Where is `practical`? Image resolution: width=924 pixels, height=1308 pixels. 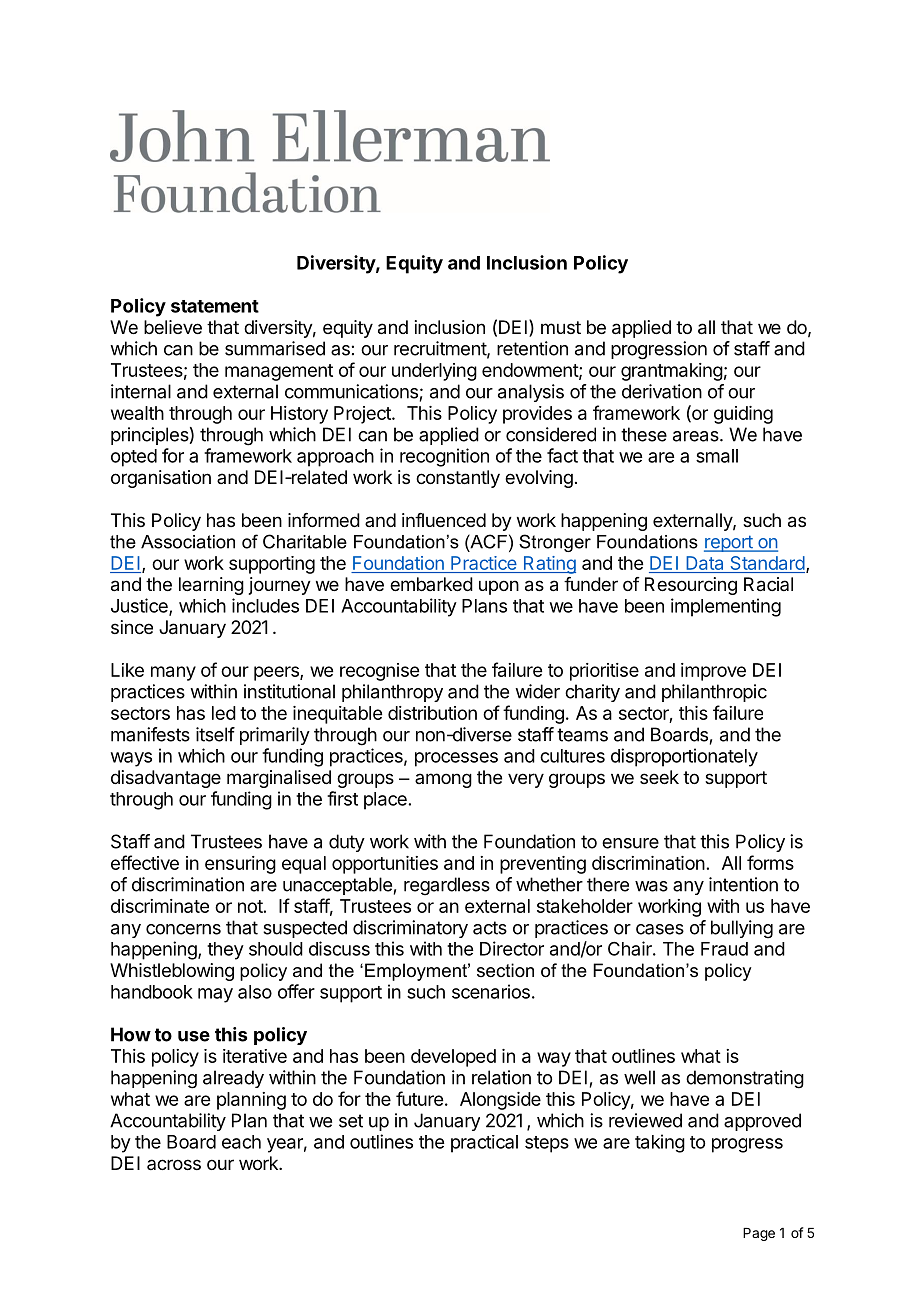 practical is located at coordinates (484, 1144).
